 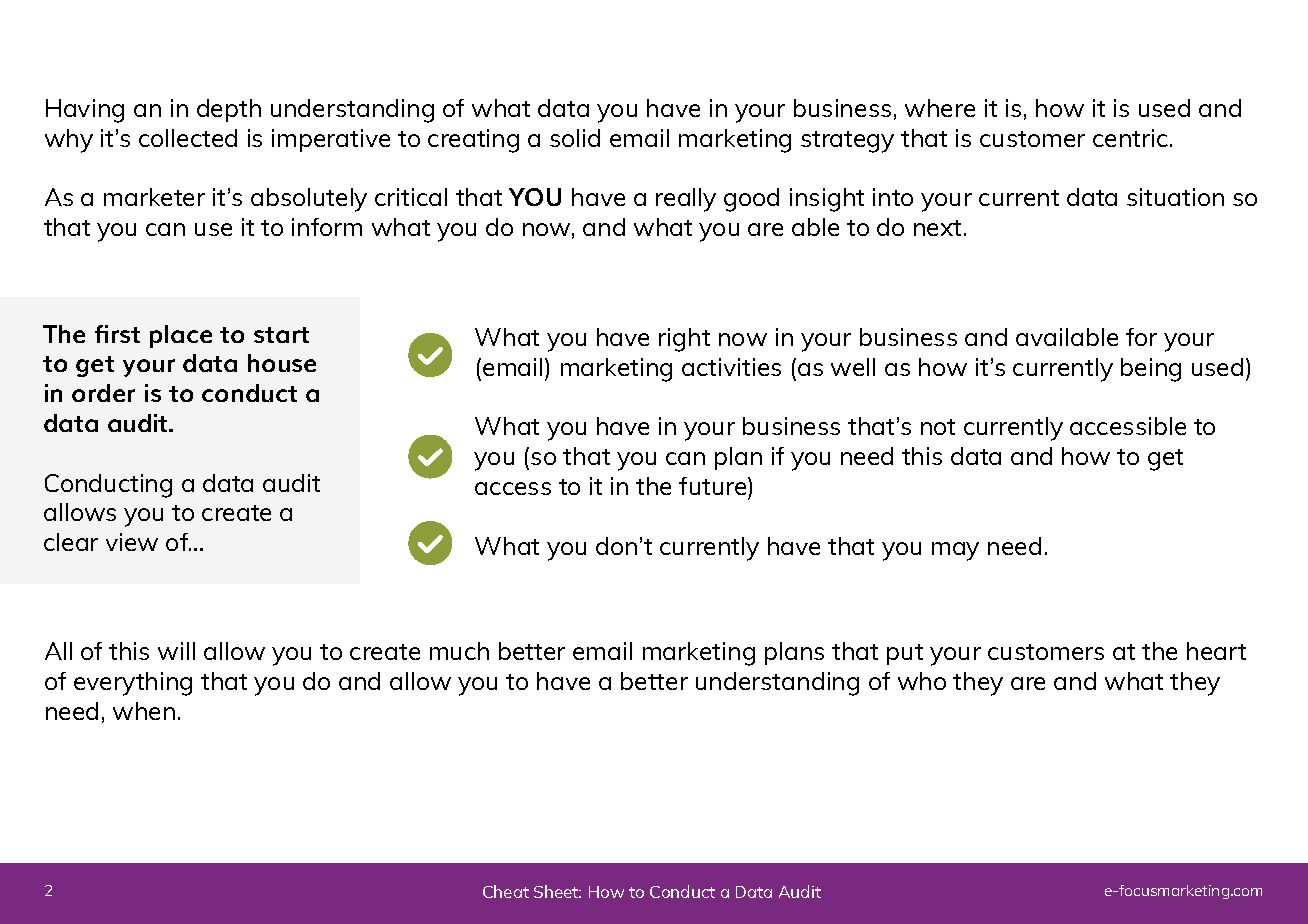 What do you see at coordinates (132, 542) in the page?
I see `view` at bounding box center [132, 542].
